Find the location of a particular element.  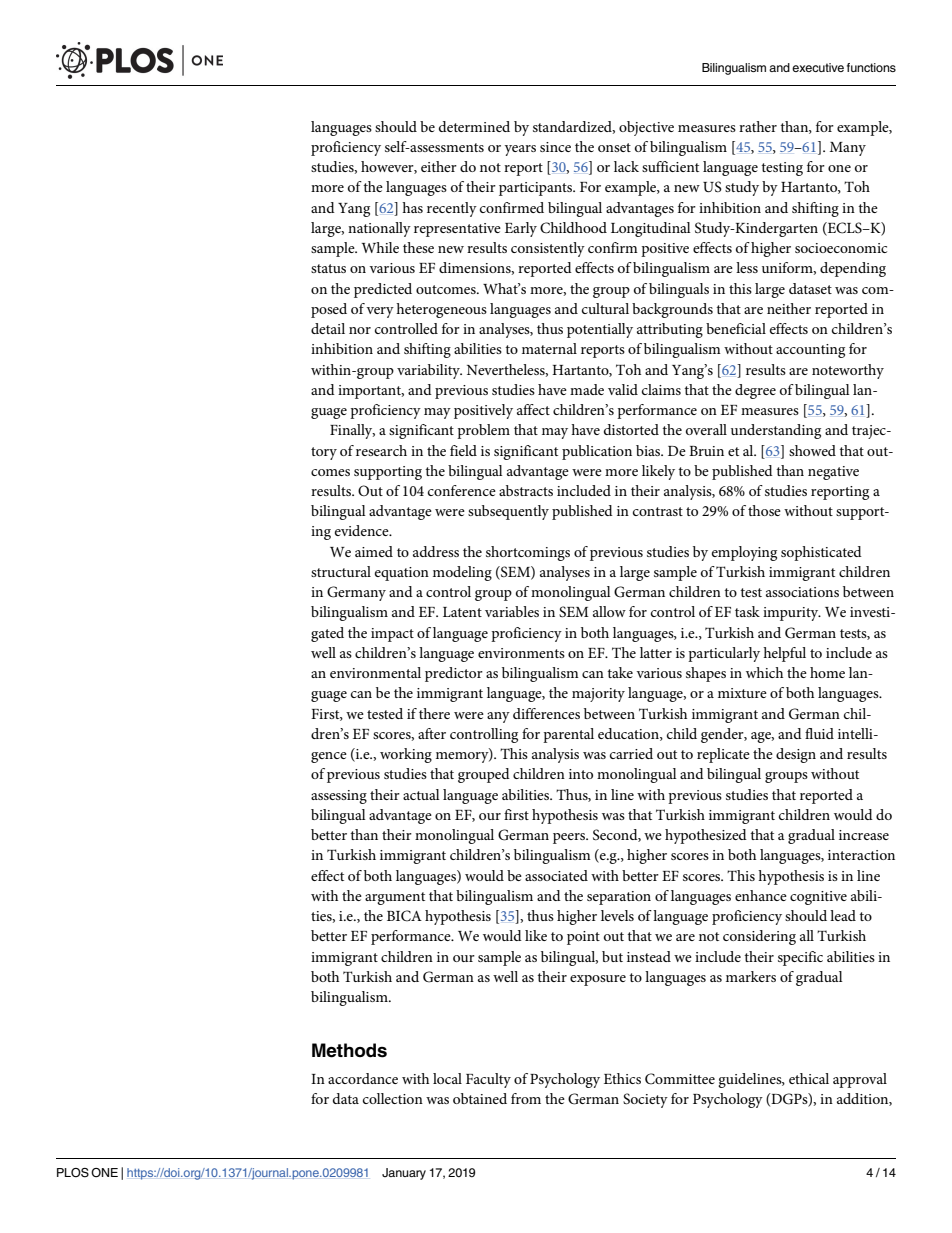

rather is located at coordinates (758, 126).
